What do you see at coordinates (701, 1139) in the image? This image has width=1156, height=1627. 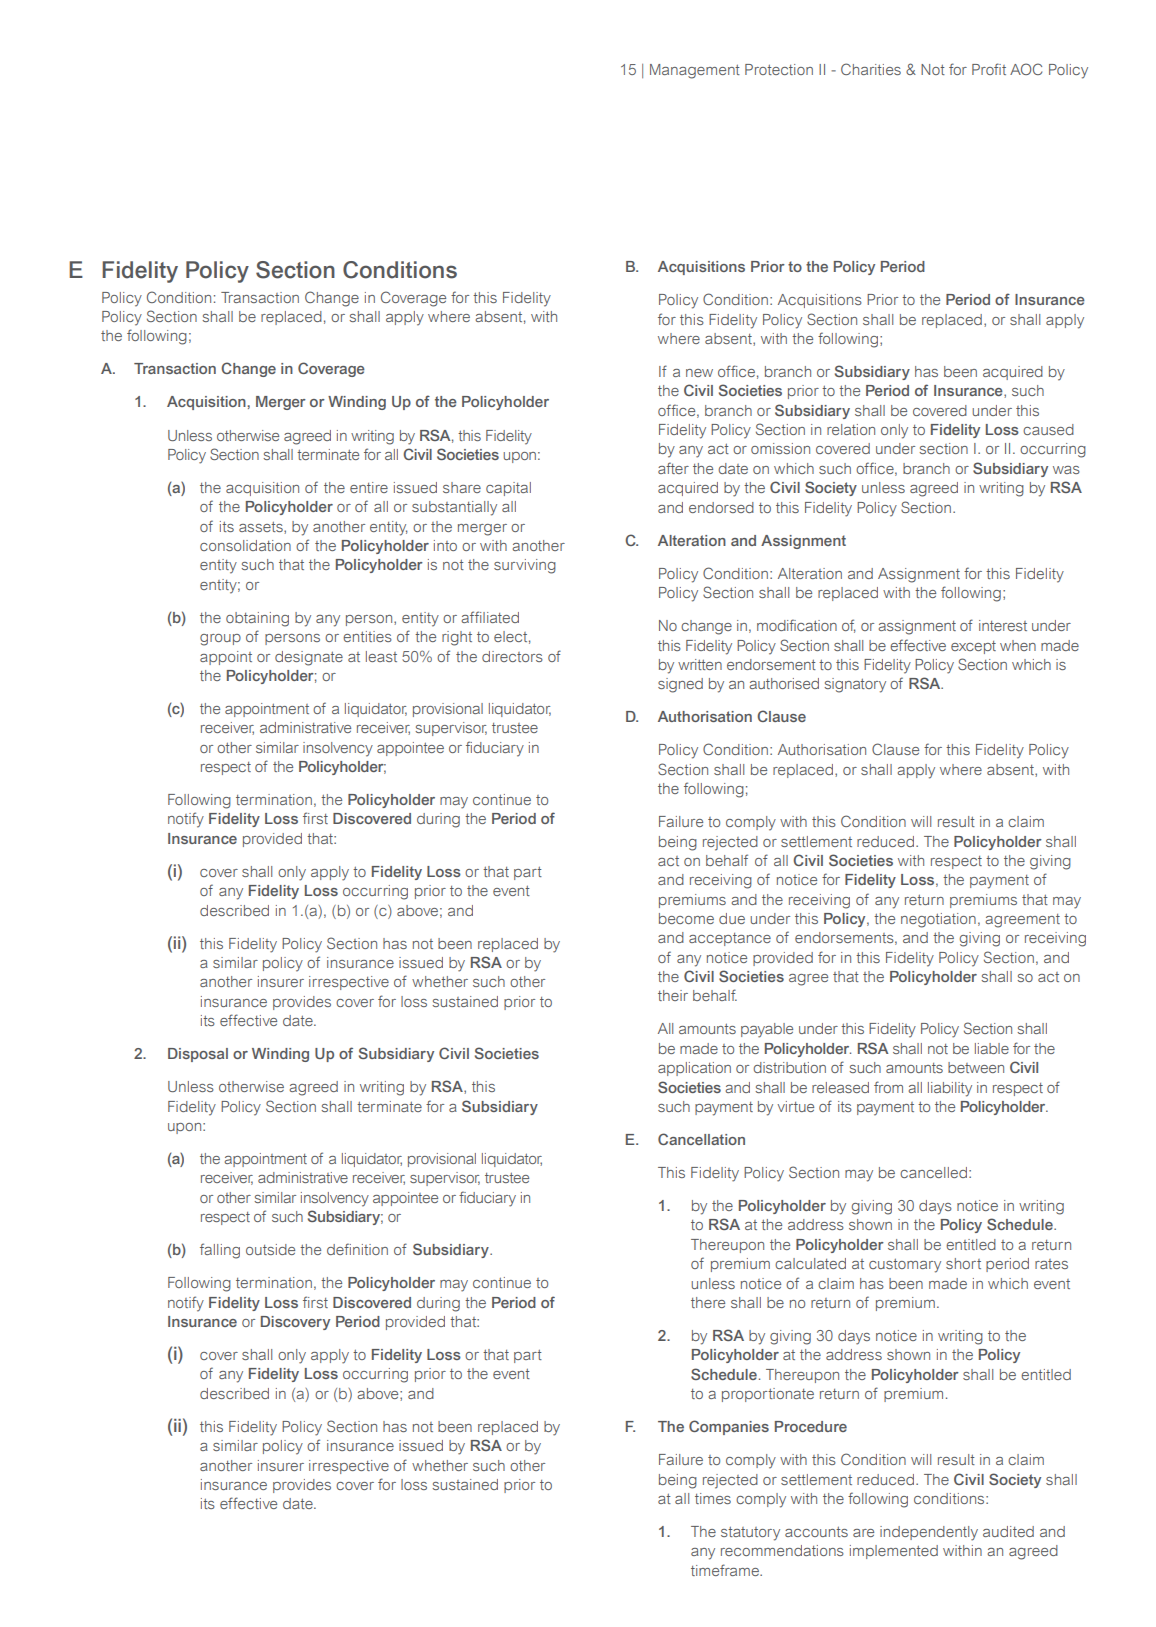 I see `Cancellation` at bounding box center [701, 1139].
